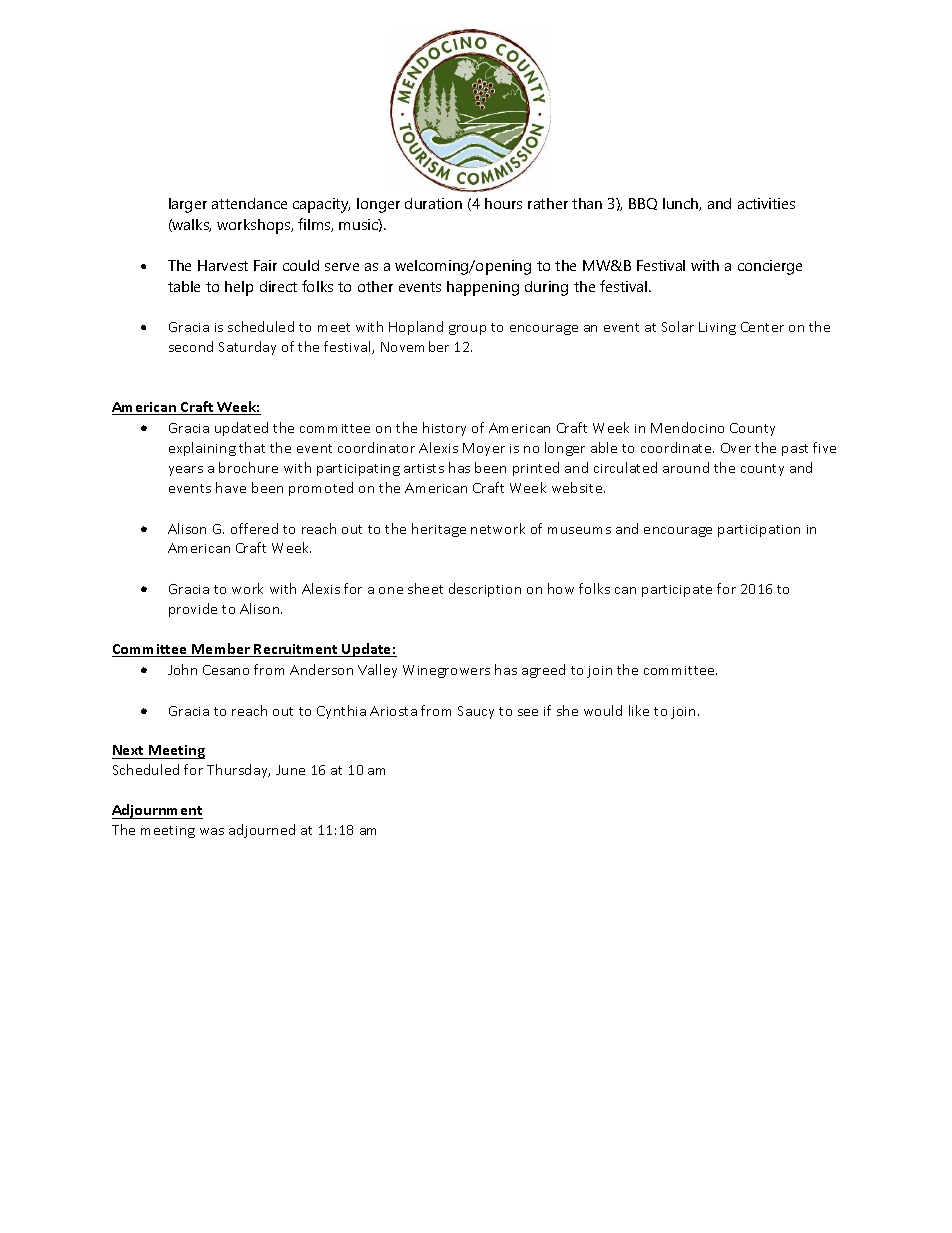 This page has width=952, height=1233. Describe the element at coordinates (188, 205) in the page. I see `larger` at that location.
